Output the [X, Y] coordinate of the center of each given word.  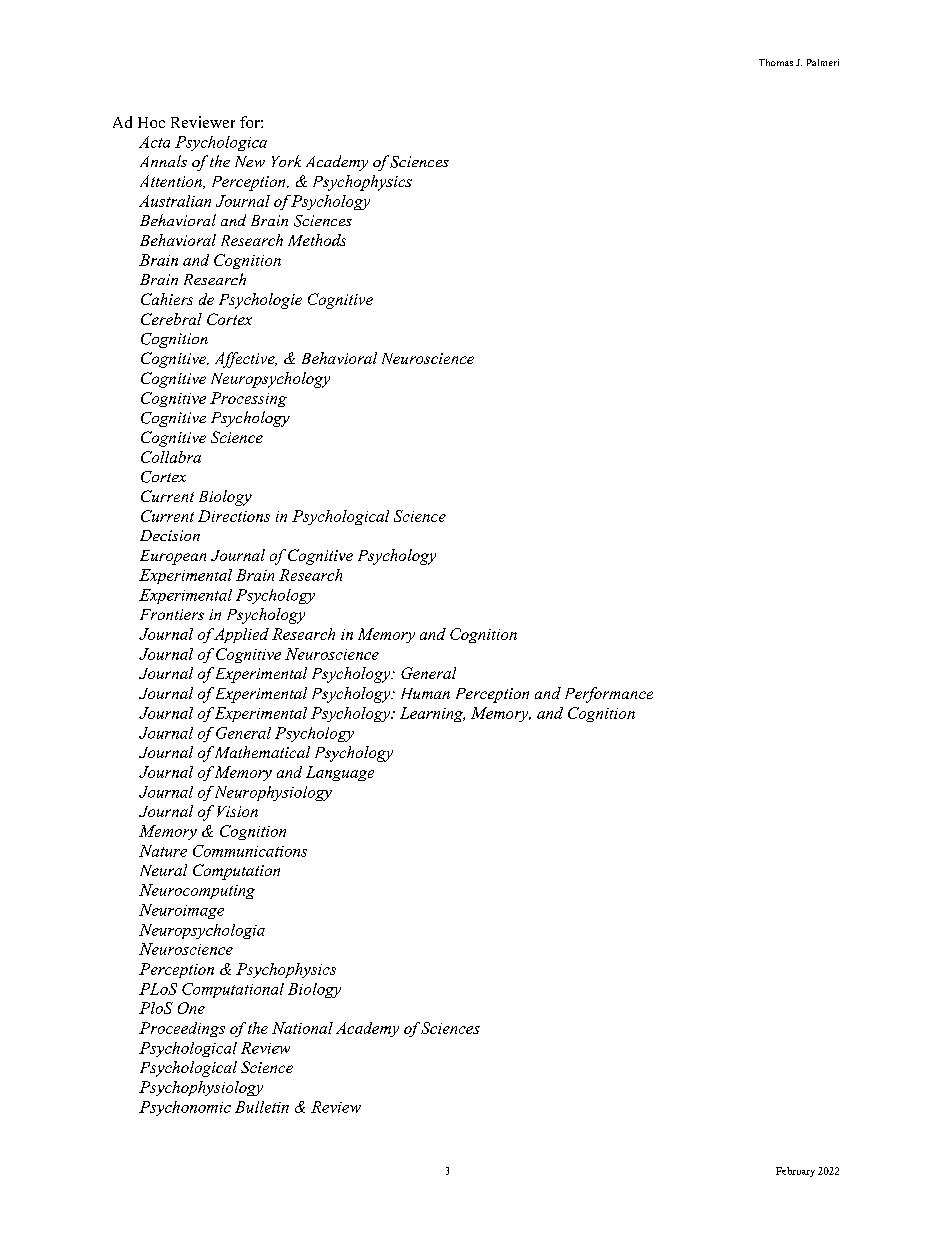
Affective [246, 360]
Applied [241, 635]
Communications [250, 851]
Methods [317, 240]
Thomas [776, 62]
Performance [609, 695]
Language [340, 773]
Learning [432, 714]
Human [425, 693]
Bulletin [262, 1107]
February [795, 1172]
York [286, 161]
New [250, 161]
